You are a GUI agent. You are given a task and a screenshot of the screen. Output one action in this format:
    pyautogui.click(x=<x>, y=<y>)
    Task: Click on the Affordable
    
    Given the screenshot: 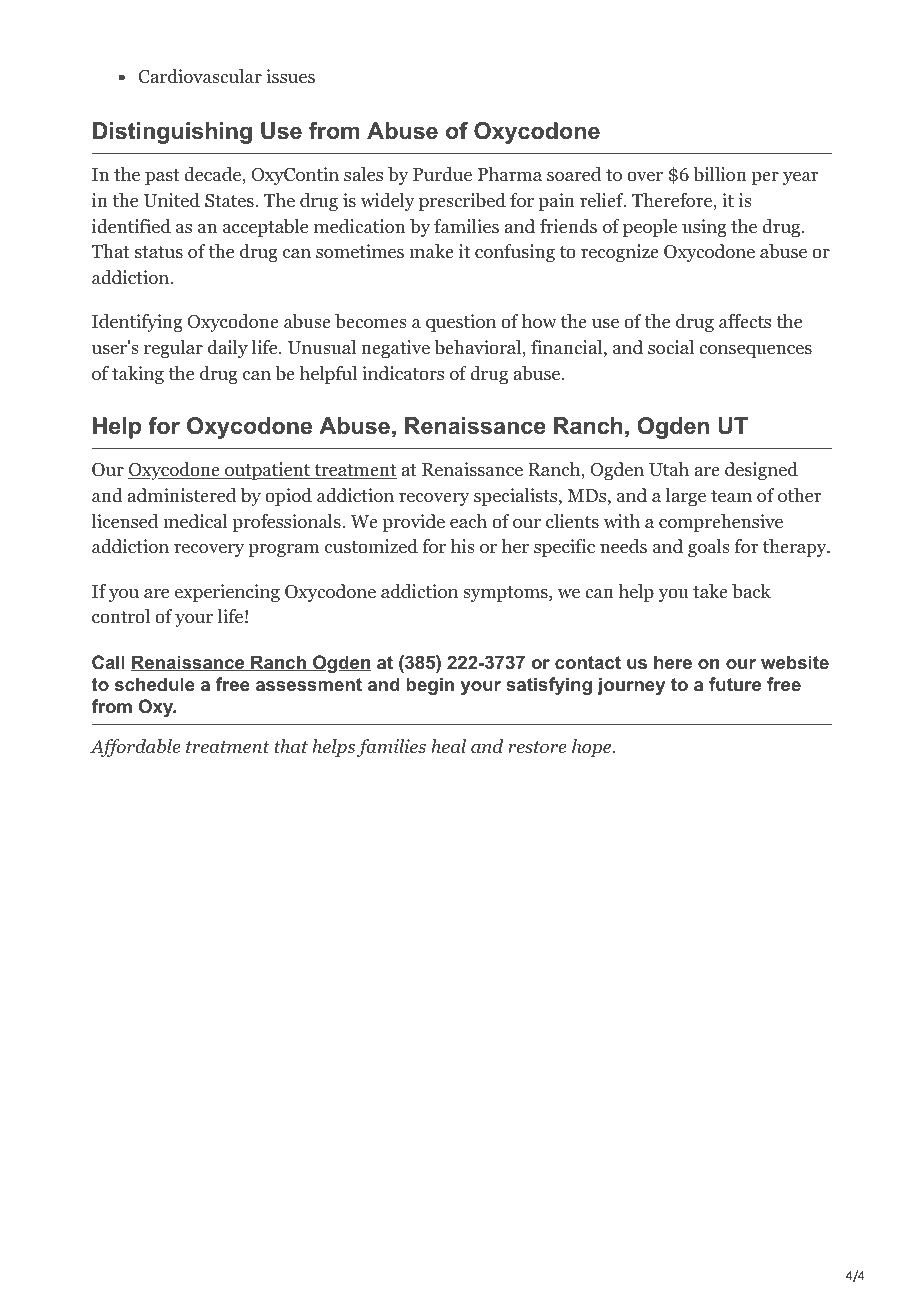 What is the action you would take?
    pyautogui.click(x=135, y=748)
